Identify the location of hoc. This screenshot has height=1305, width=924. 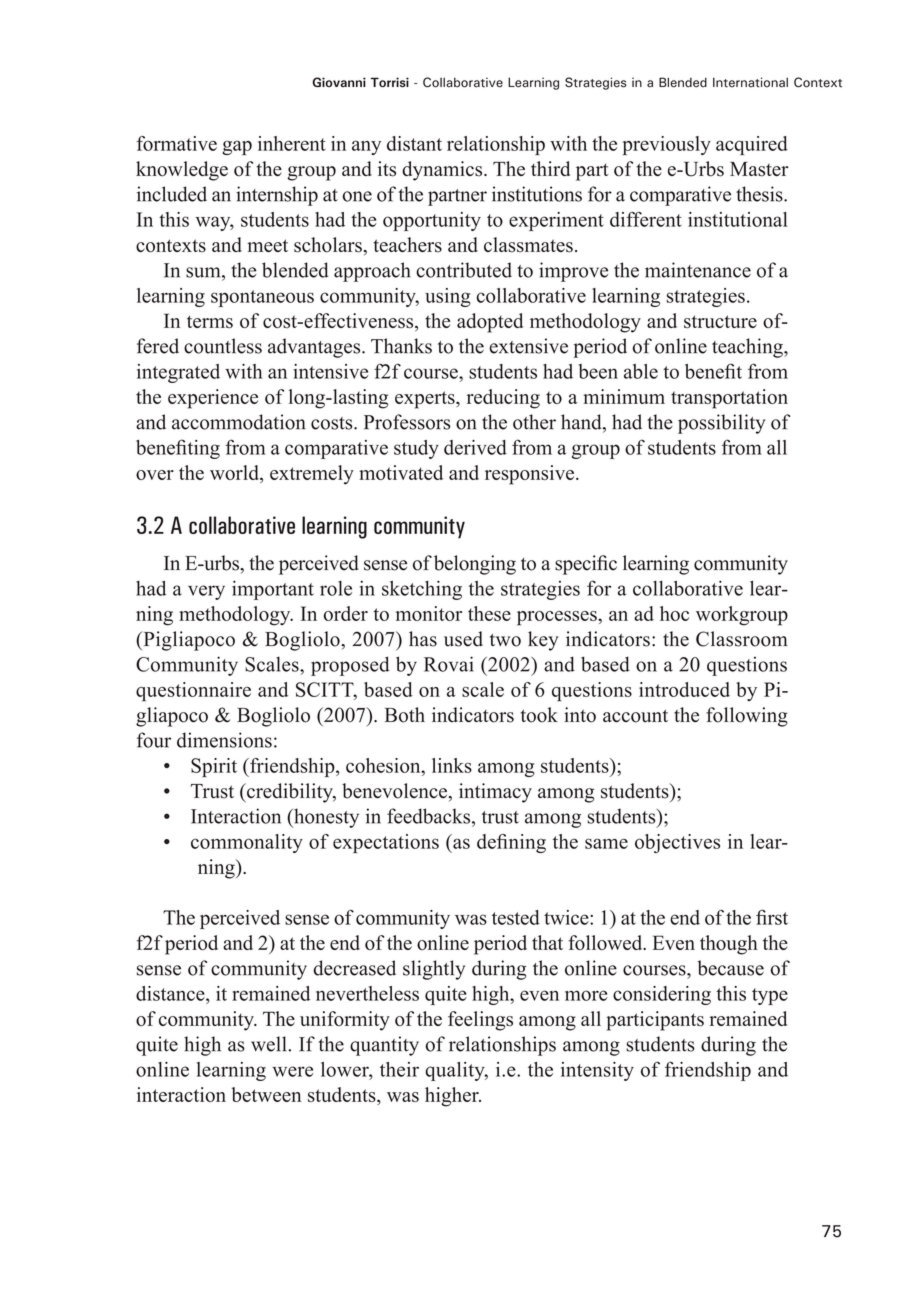
(674, 613).
